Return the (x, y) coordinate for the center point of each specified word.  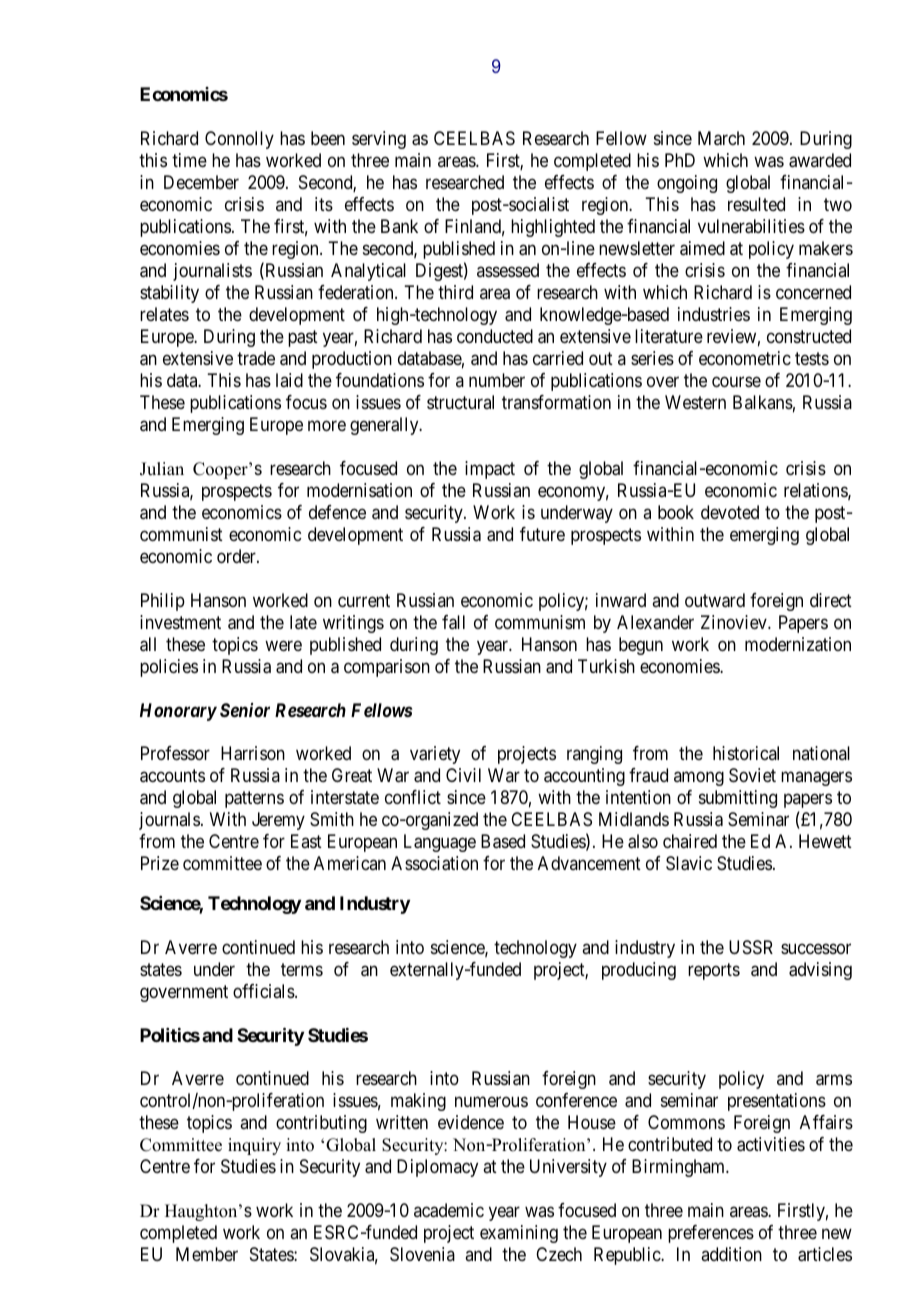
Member (207, 1254)
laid (289, 380)
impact (490, 470)
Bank (399, 226)
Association (434, 863)
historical (746, 753)
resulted (756, 204)
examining (519, 1234)
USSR (751, 947)
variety (435, 755)
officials (264, 991)
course (736, 381)
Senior (245, 710)
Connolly (239, 140)
